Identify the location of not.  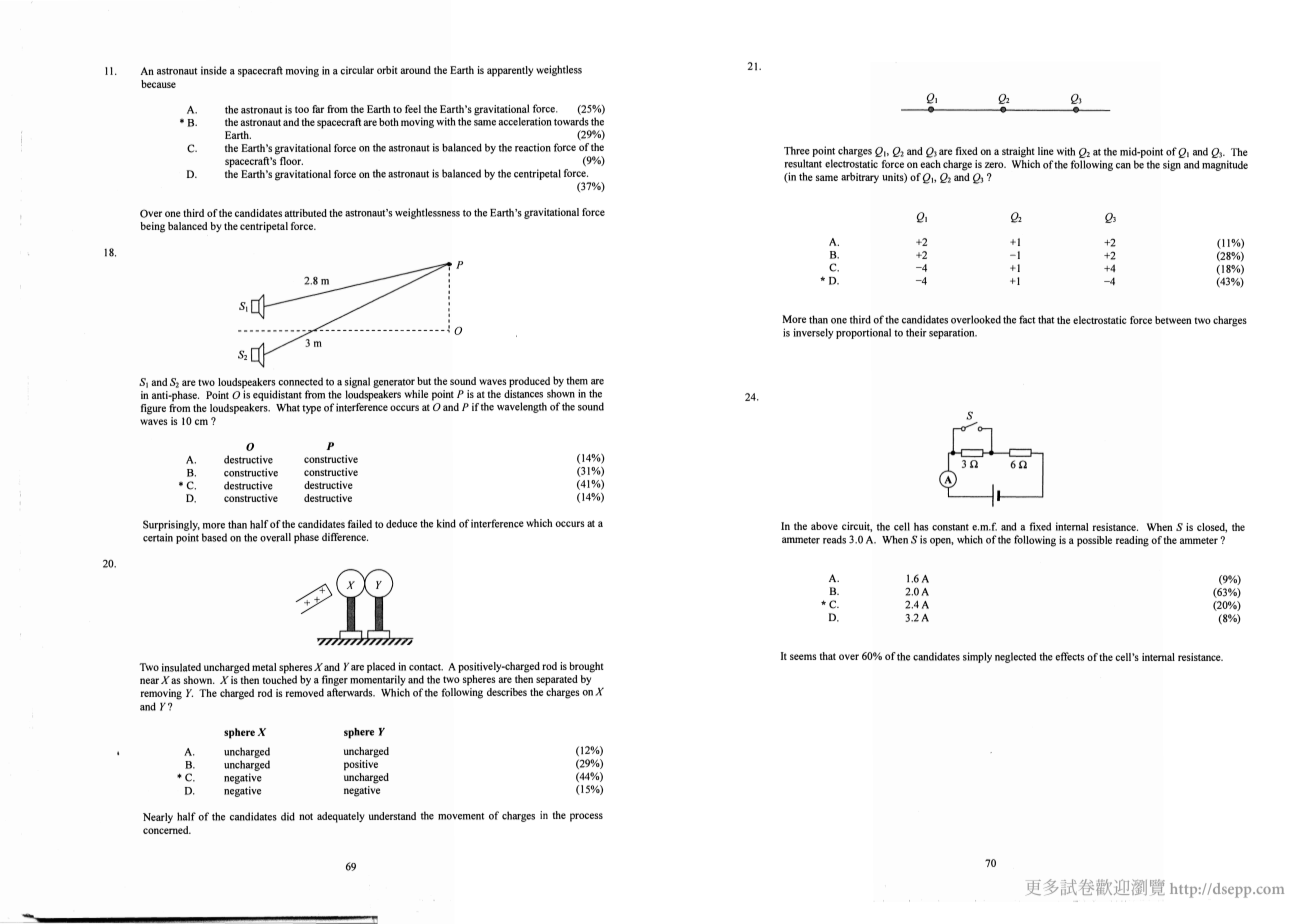
(306, 816).
